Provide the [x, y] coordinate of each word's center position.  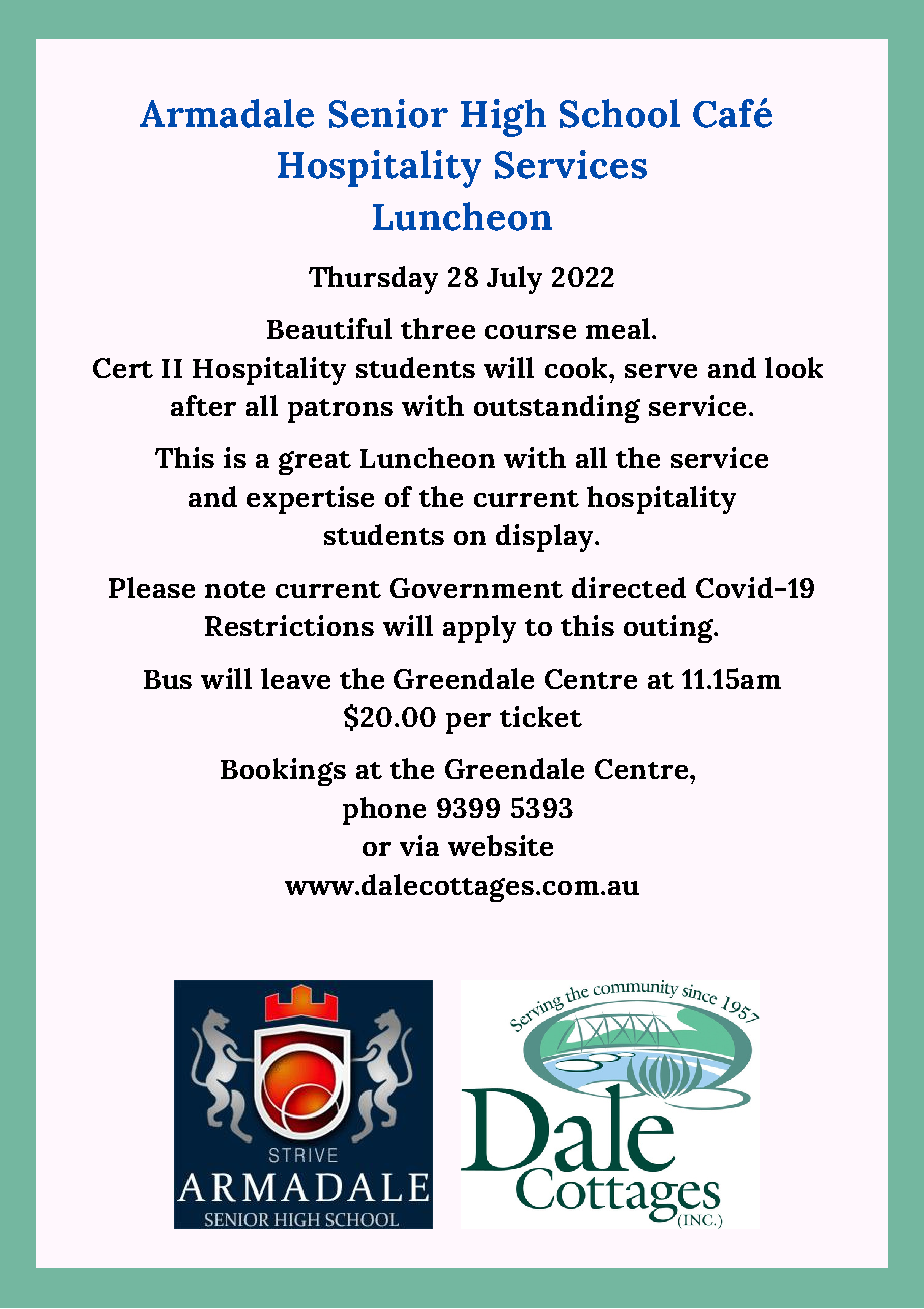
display [546, 538]
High [503, 118]
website [500, 845]
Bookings [283, 772]
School [620, 113]
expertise [310, 500]
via [419, 845]
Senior [388, 113]
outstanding [557, 409]
